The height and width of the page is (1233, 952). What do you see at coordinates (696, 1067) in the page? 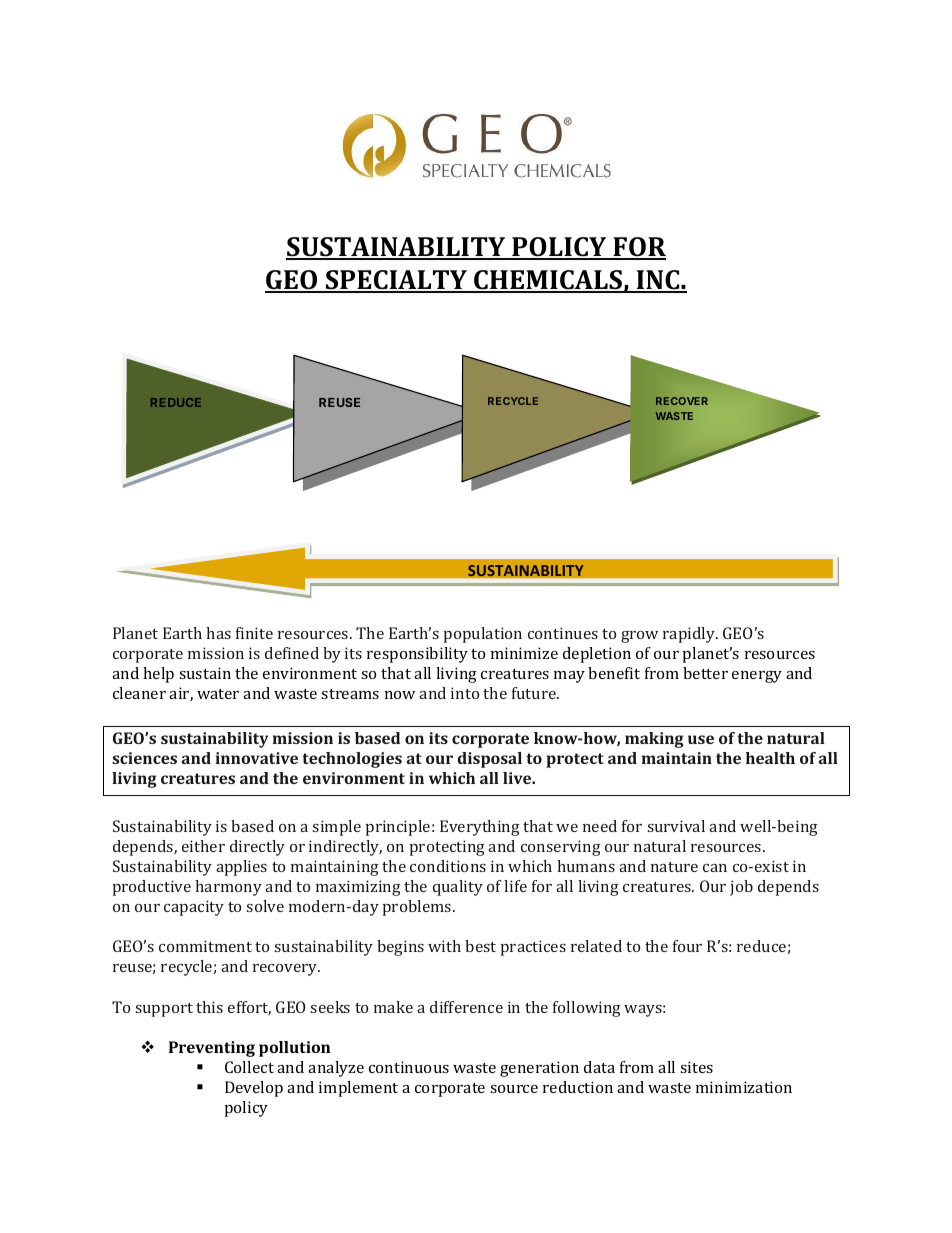
I see `sites` at bounding box center [696, 1067].
